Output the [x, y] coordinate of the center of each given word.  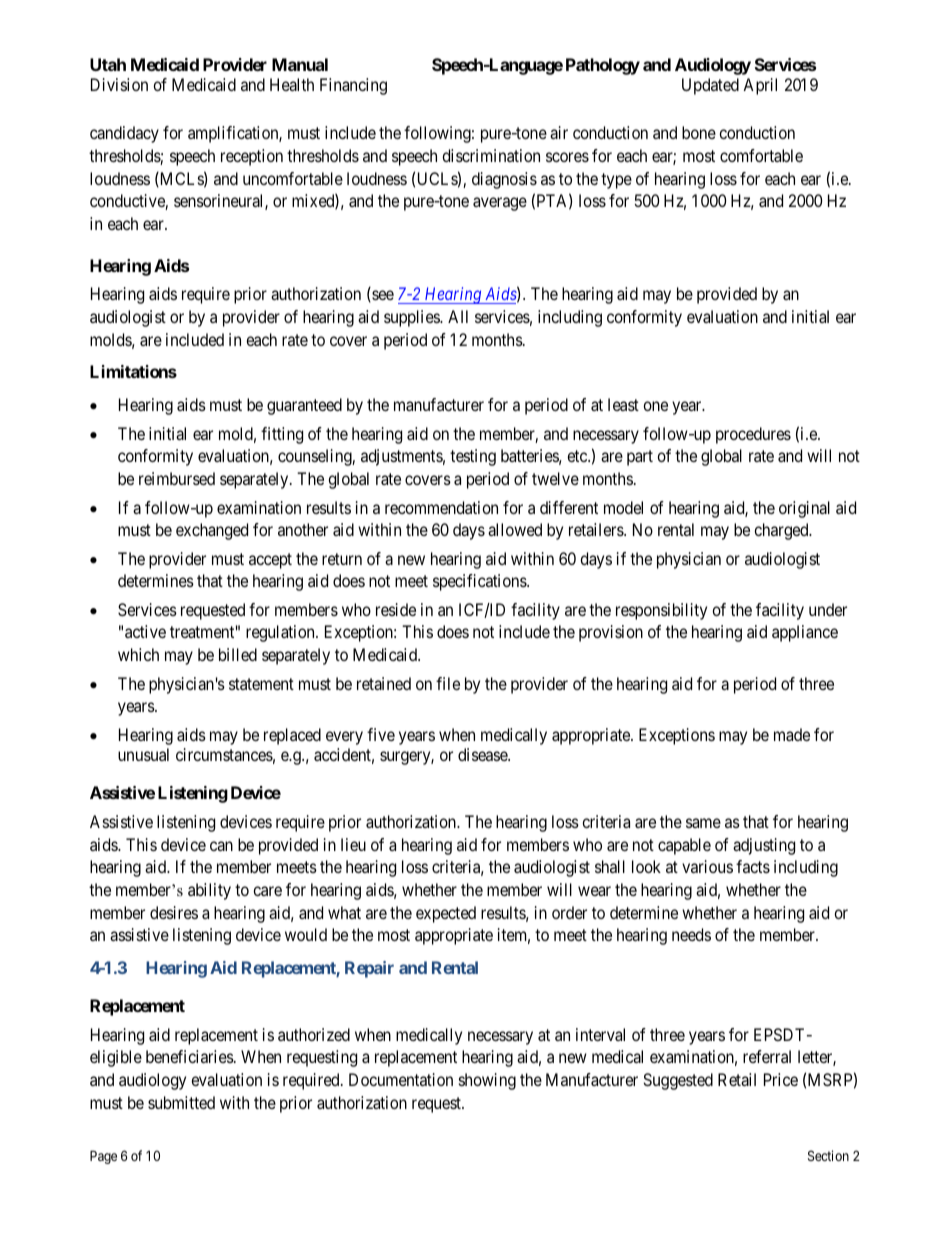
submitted [181, 1102]
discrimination [491, 155]
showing [487, 1081]
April [760, 86]
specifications [480, 582]
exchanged [212, 531]
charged [782, 531]
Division [119, 84]
